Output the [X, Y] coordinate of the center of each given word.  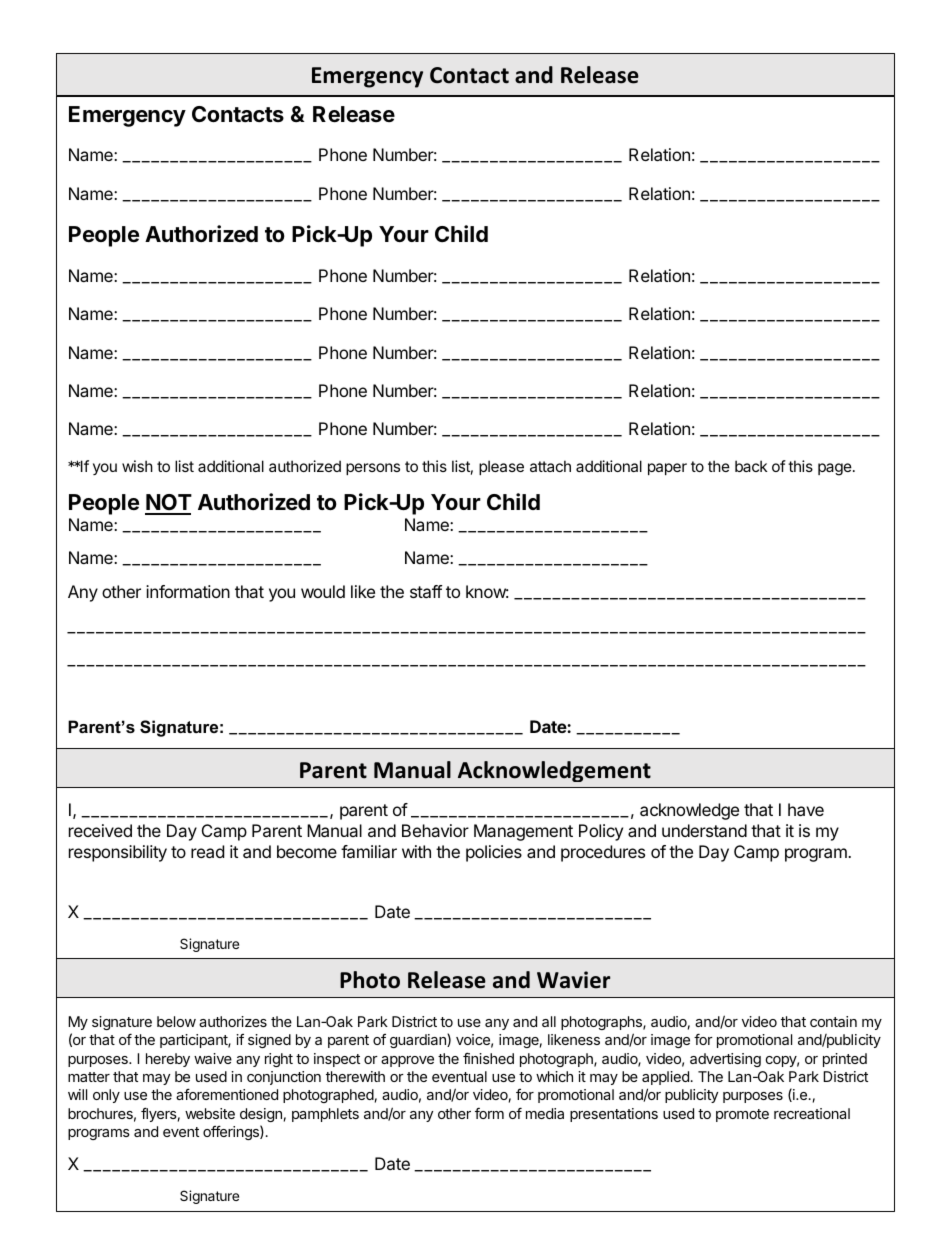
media [545, 1113]
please [501, 467]
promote [742, 1115]
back [751, 466]
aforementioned [227, 1094]
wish [137, 466]
